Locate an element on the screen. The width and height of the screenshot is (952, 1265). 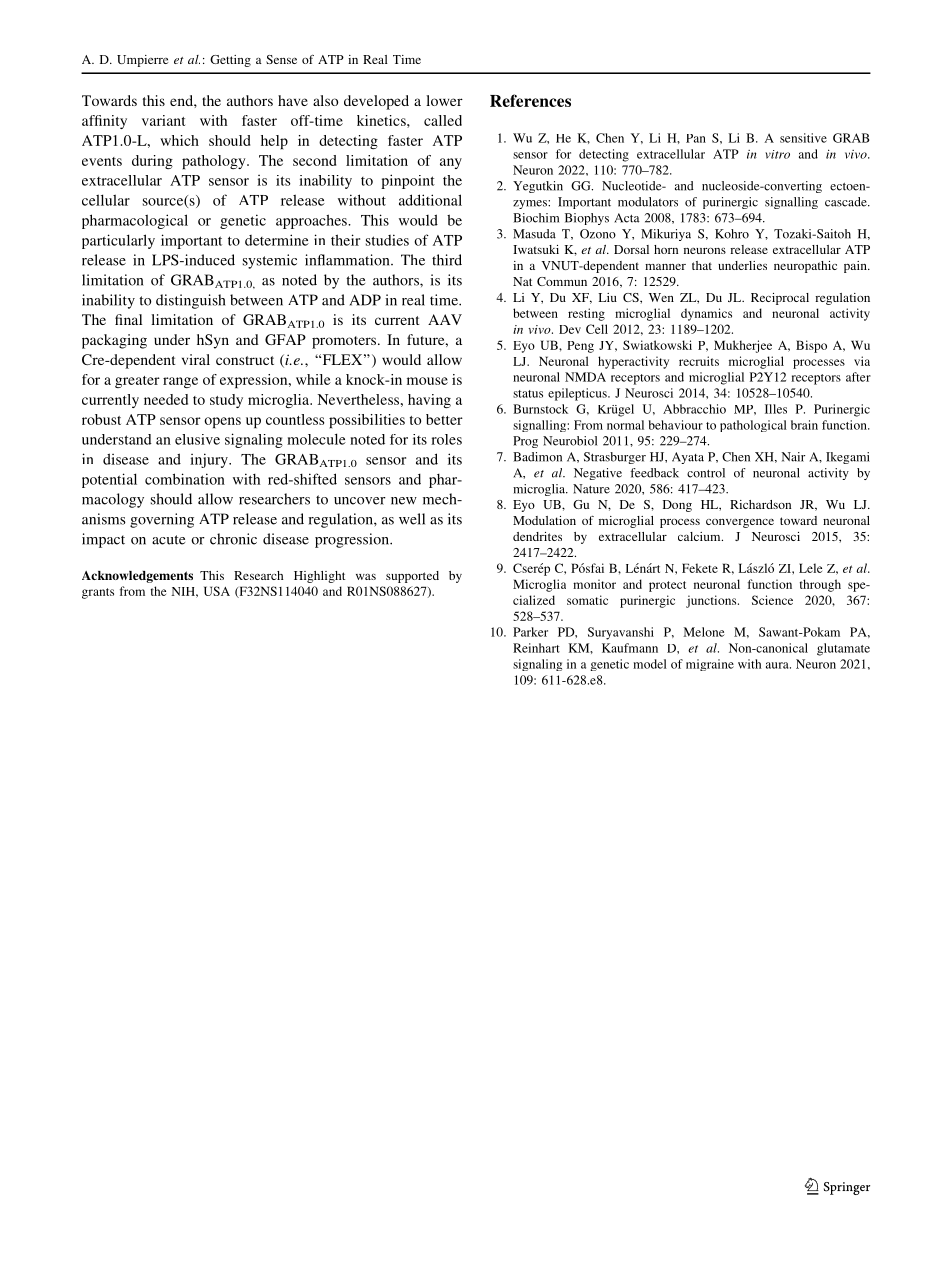
sensitive is located at coordinates (803, 138).
